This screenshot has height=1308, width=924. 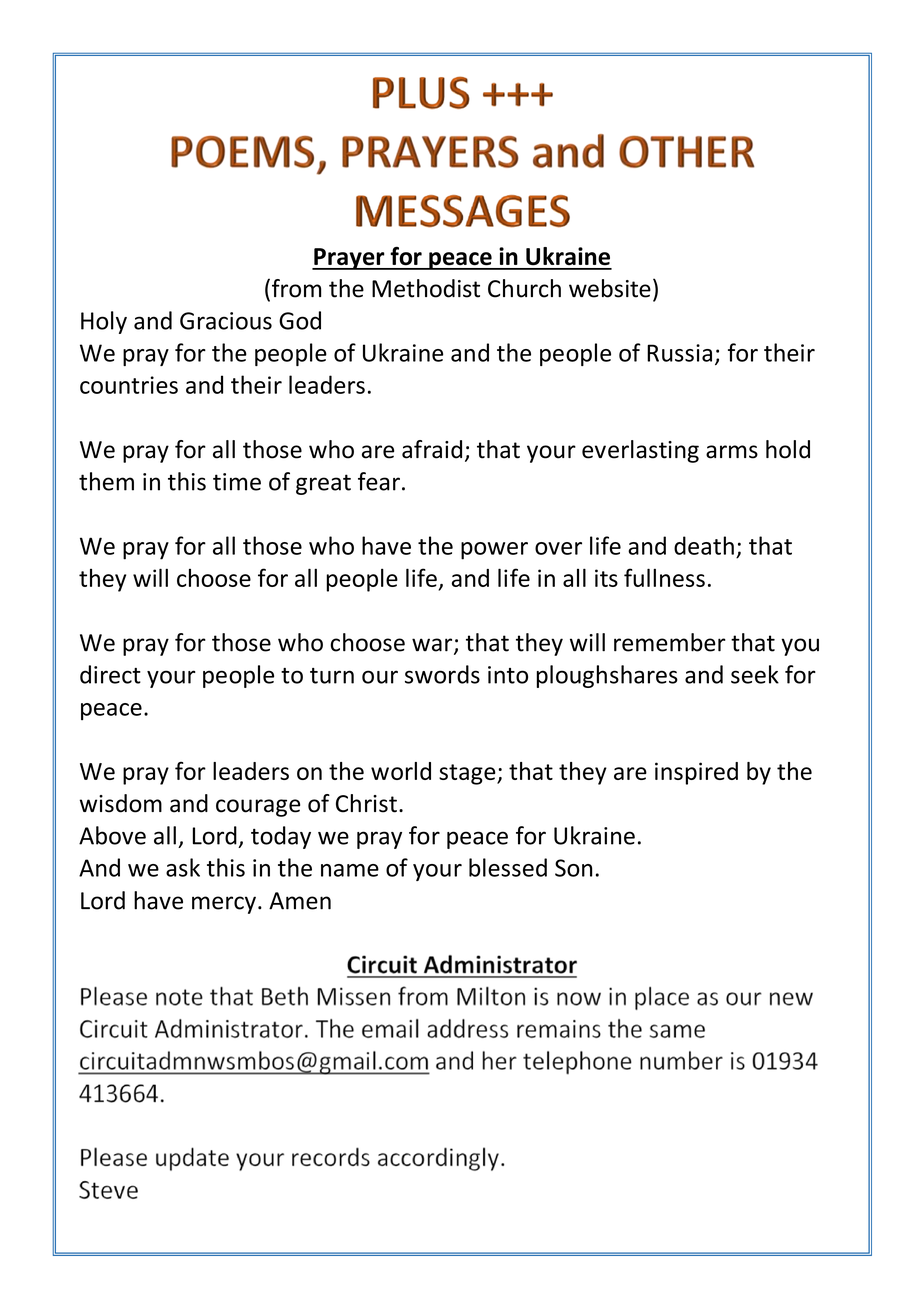 I want to click on fear, so click(x=379, y=481).
